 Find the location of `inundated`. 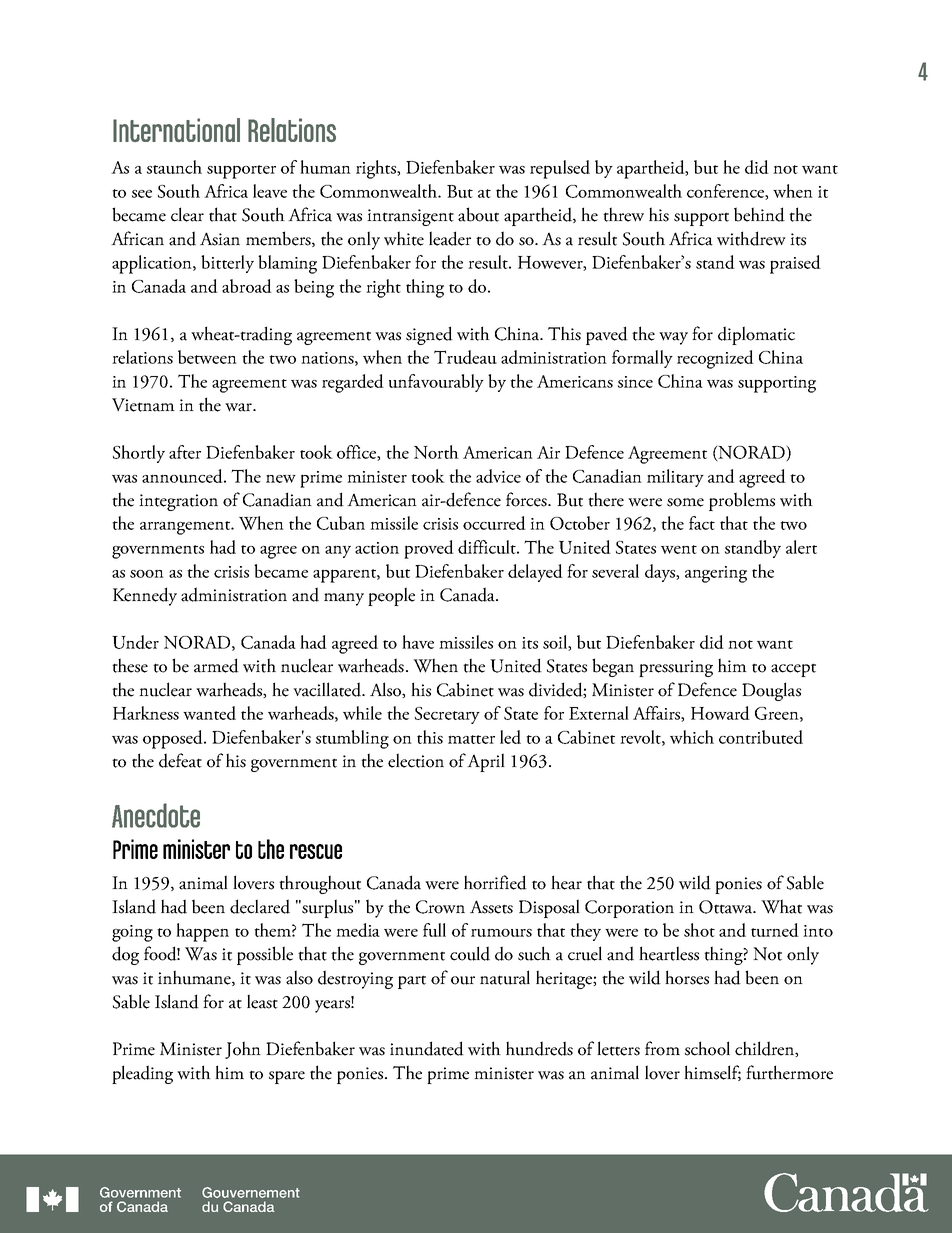

inundated is located at coordinates (427, 1048).
